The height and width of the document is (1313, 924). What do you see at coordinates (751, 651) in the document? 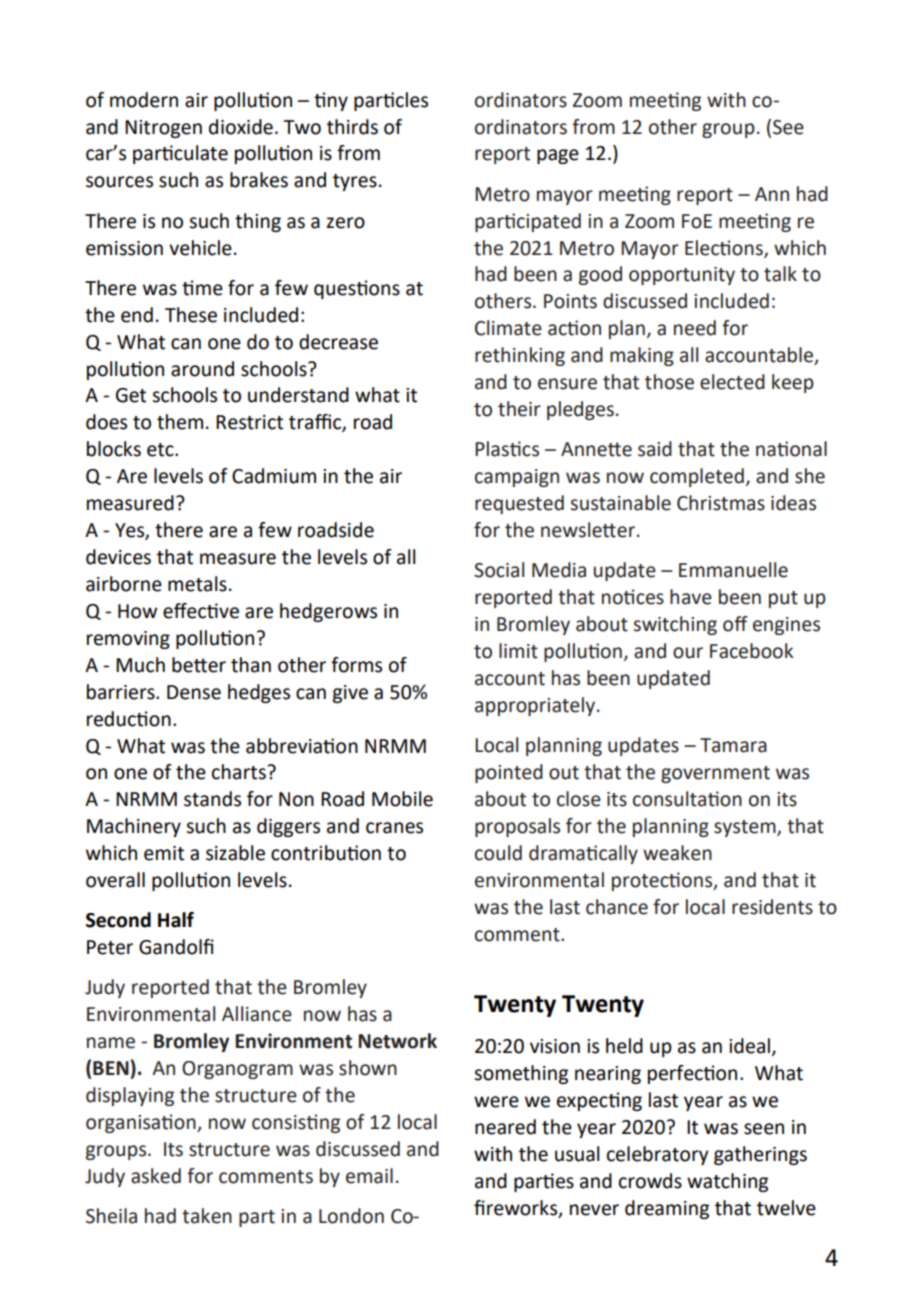
I see `Facebook` at bounding box center [751, 651].
